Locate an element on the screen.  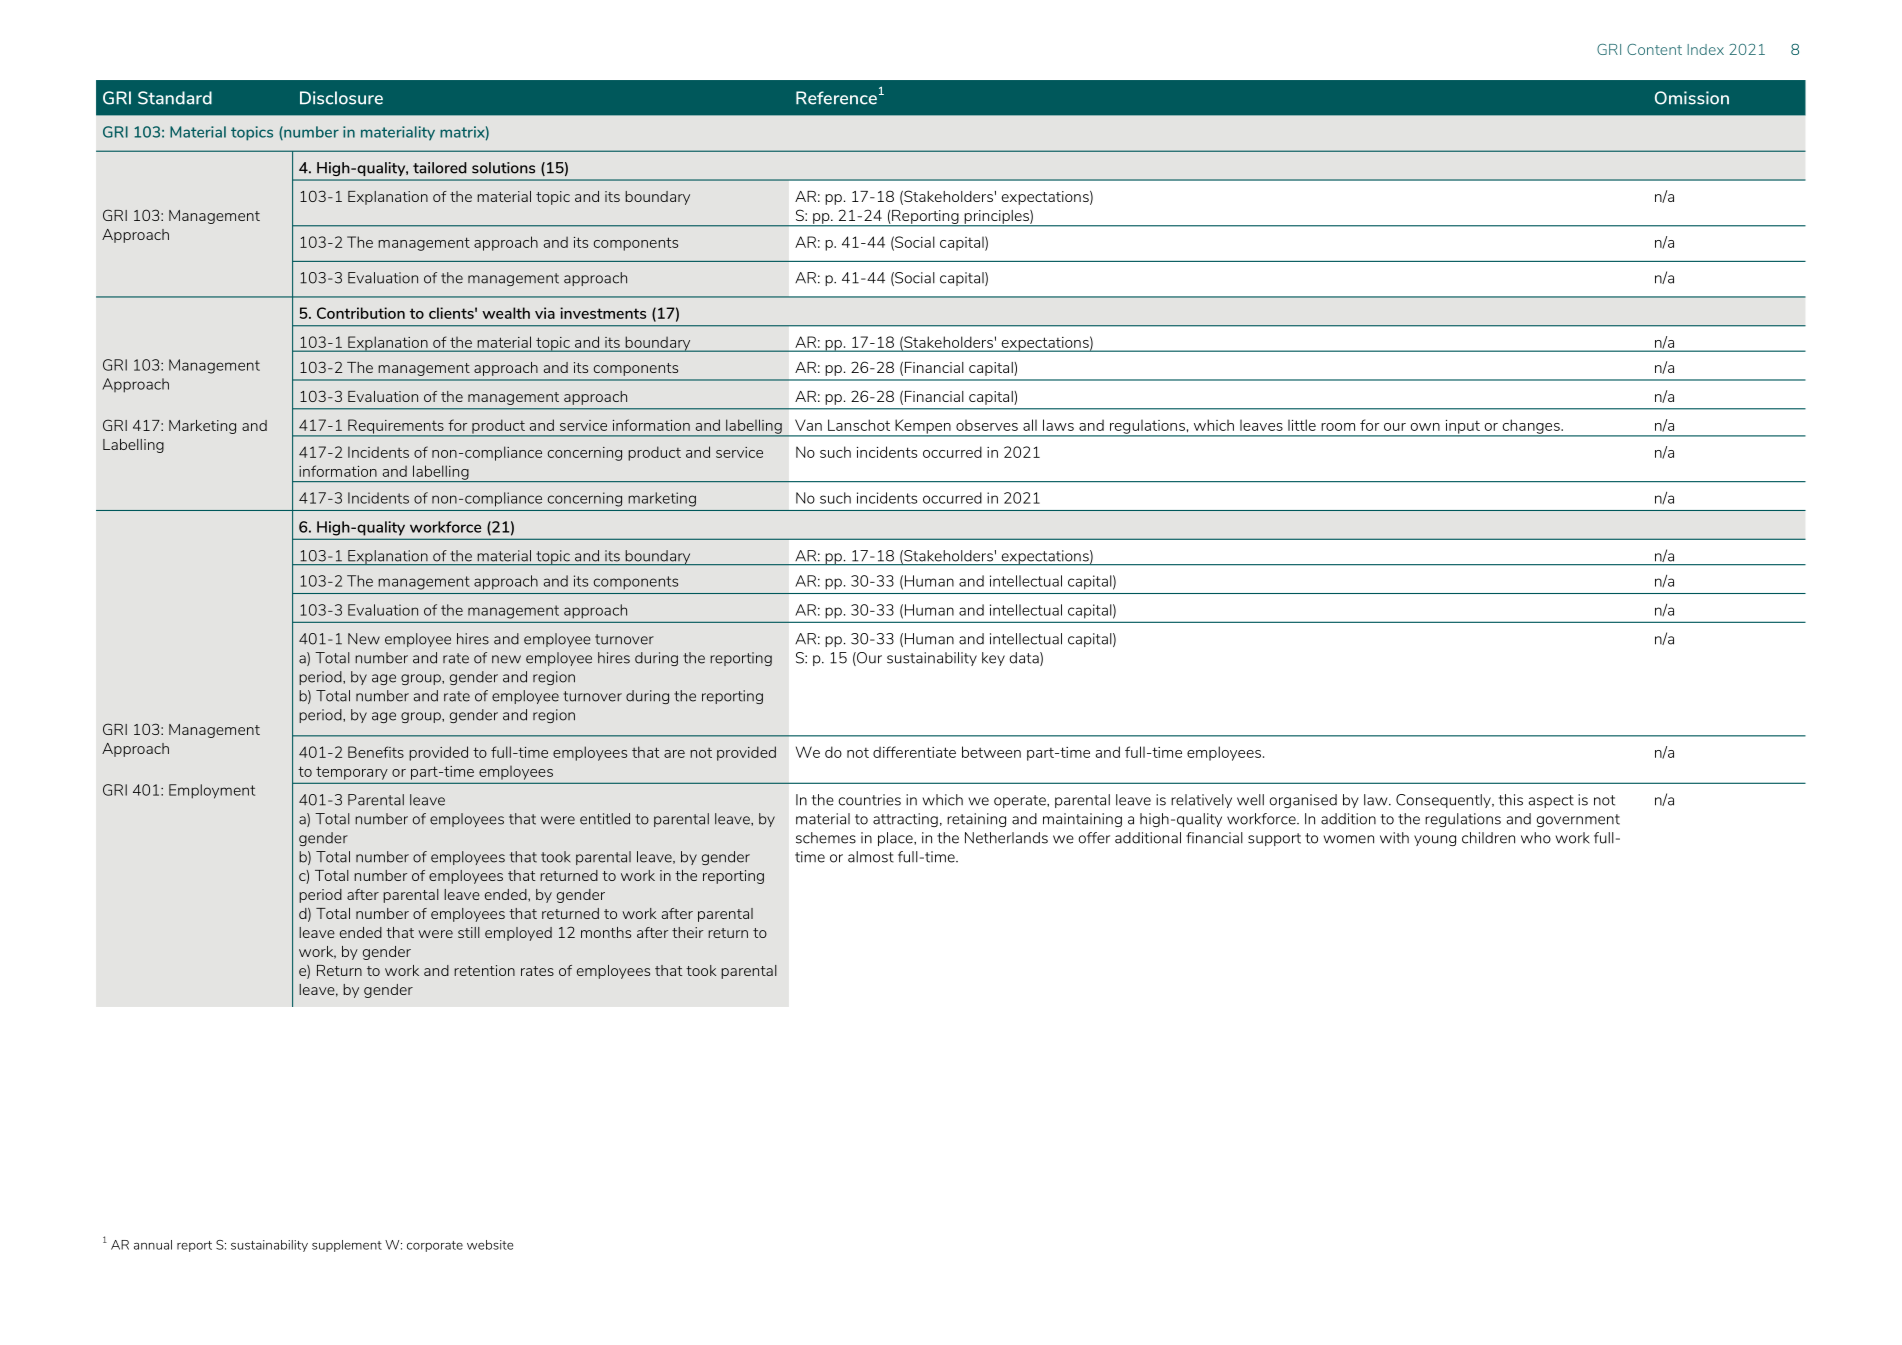
who is located at coordinates (1536, 838).
